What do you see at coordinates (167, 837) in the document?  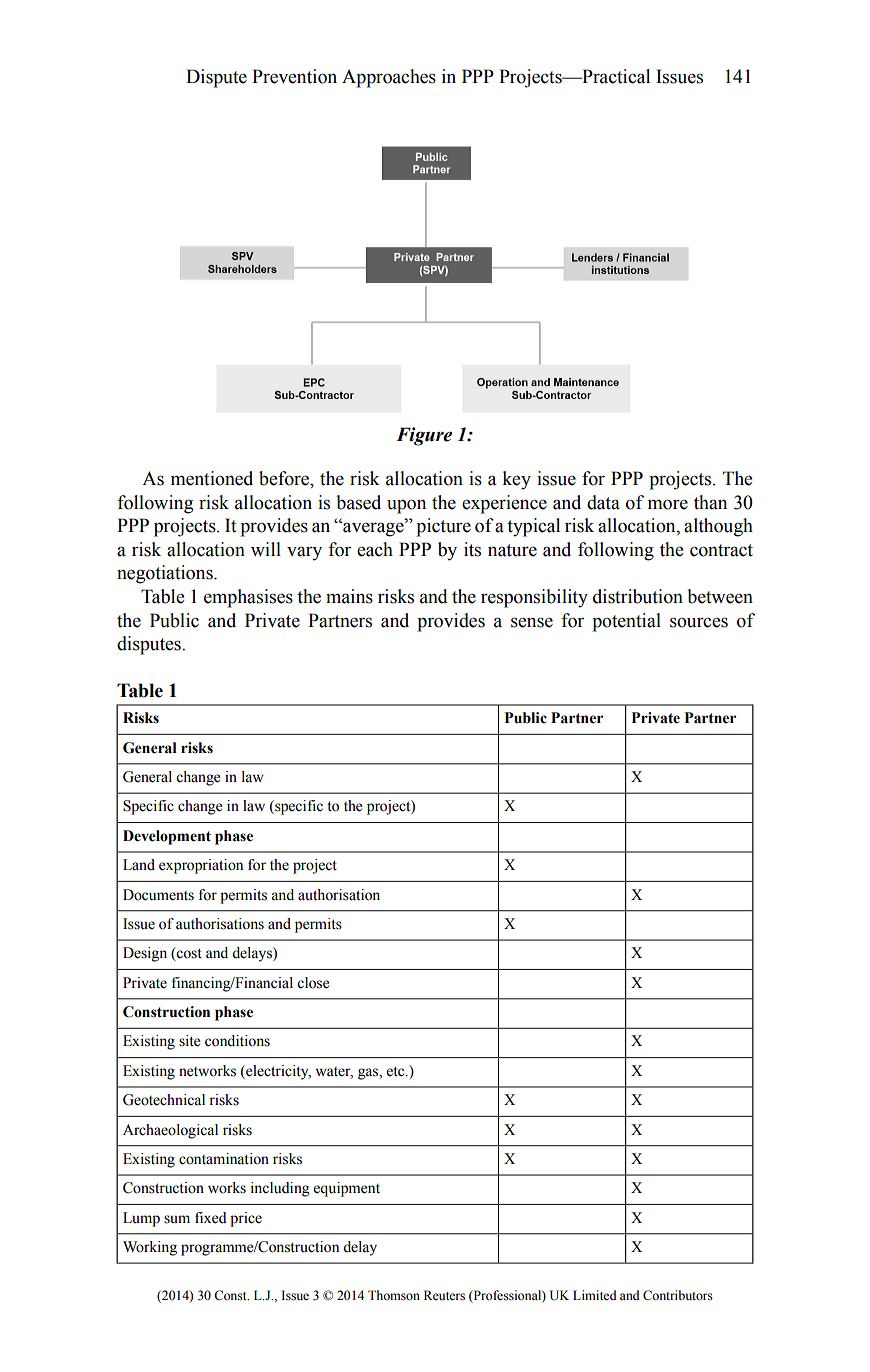 I see `Development` at bounding box center [167, 837].
